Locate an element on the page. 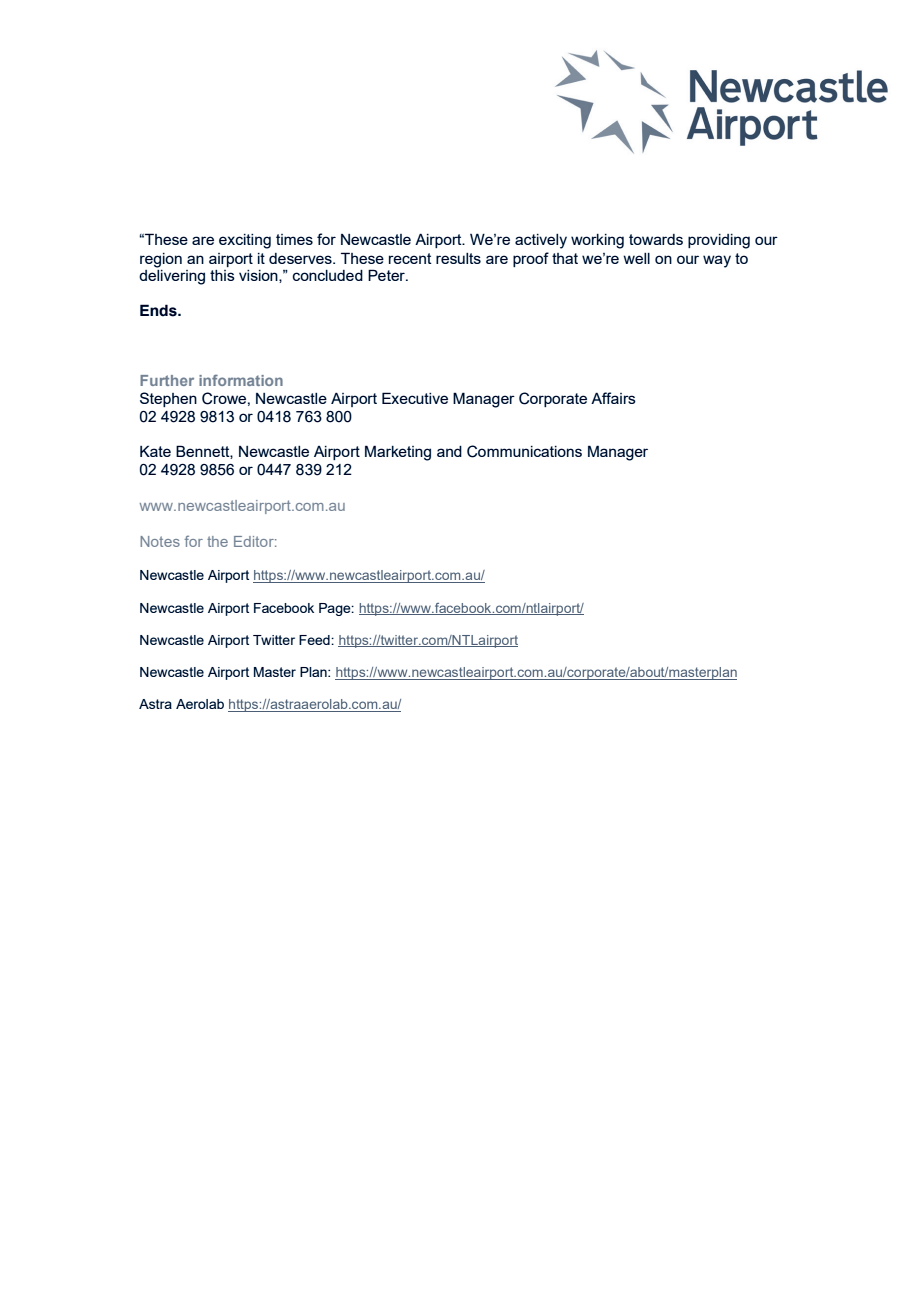  Feed is located at coordinates (315, 640).
